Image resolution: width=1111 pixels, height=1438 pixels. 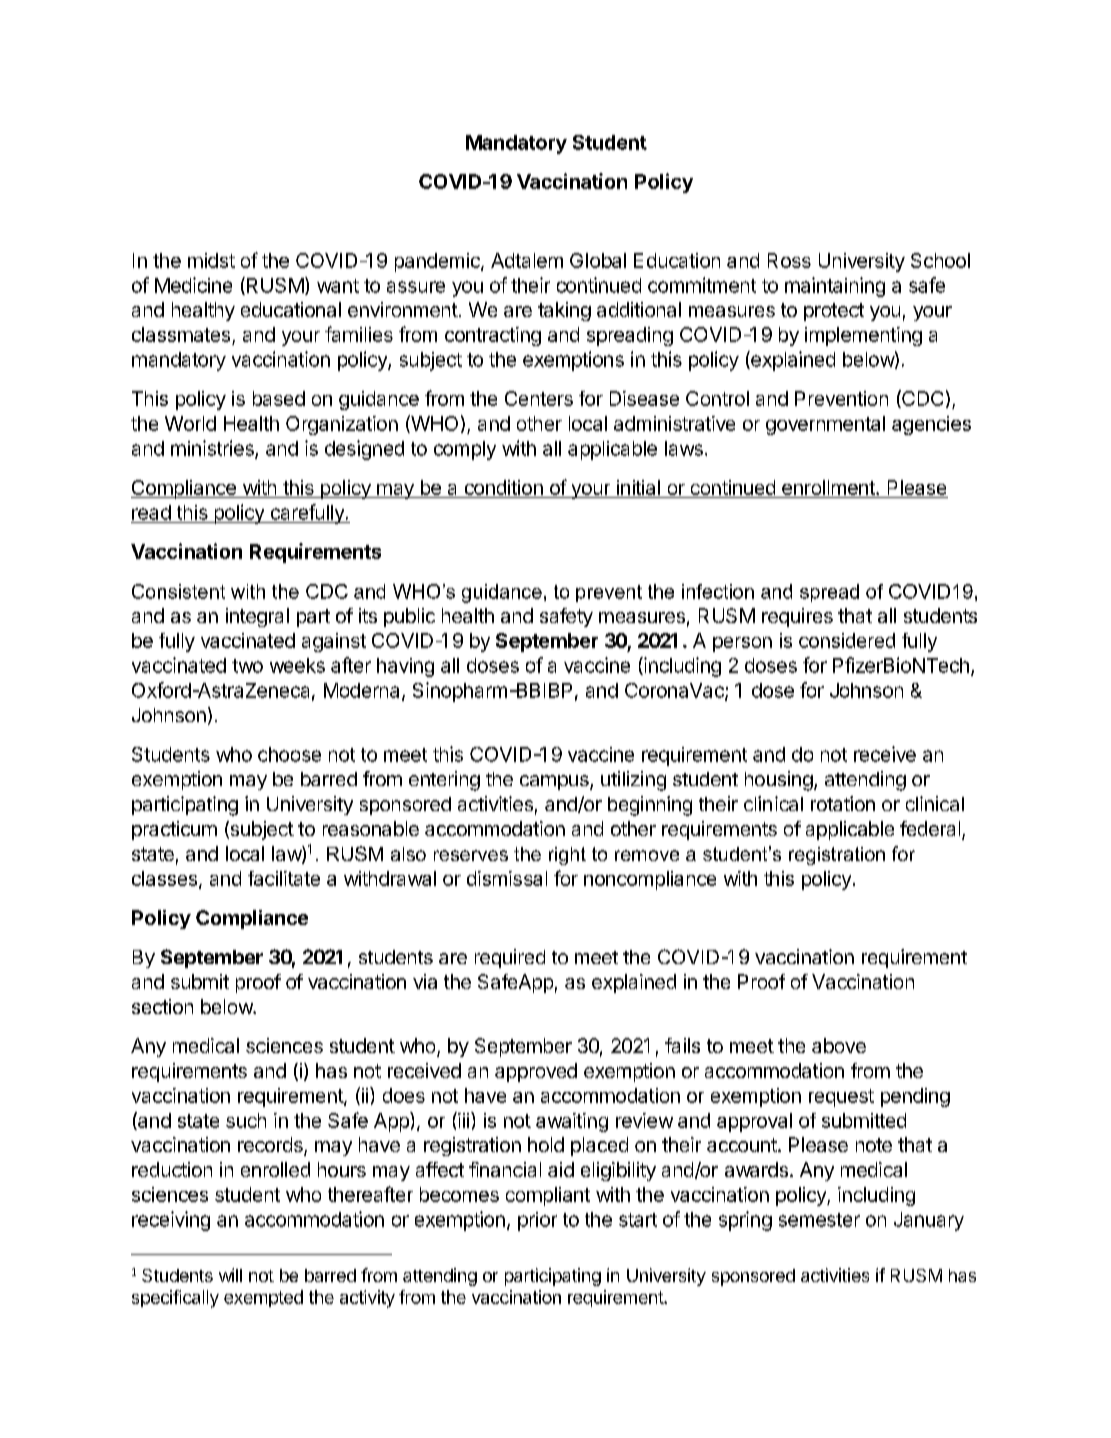 I want to click on Consistent, so click(x=178, y=591).
